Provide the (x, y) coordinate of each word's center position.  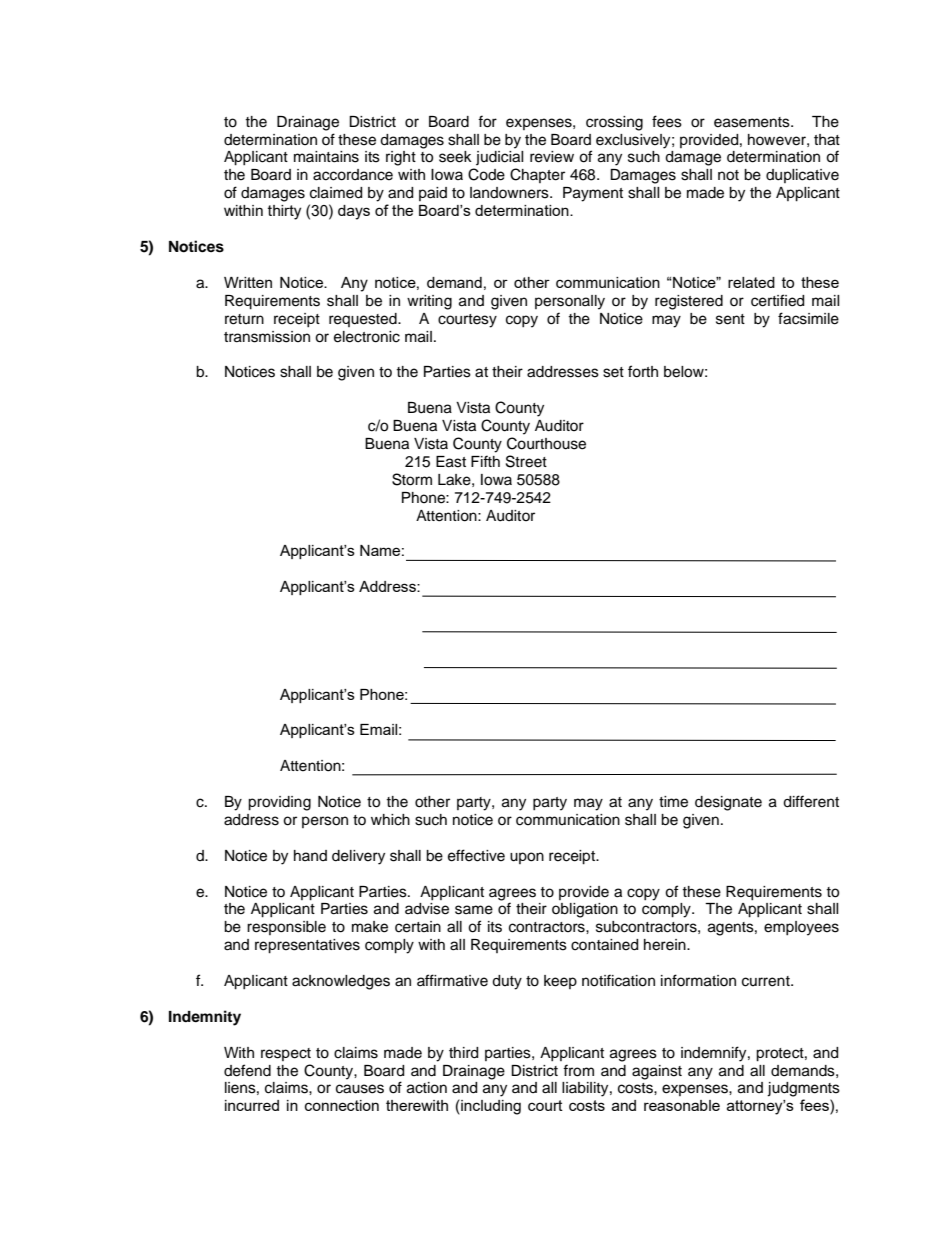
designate (728, 803)
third (463, 1053)
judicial (500, 158)
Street (526, 461)
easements (753, 122)
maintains (326, 157)
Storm (412, 479)
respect (286, 1054)
